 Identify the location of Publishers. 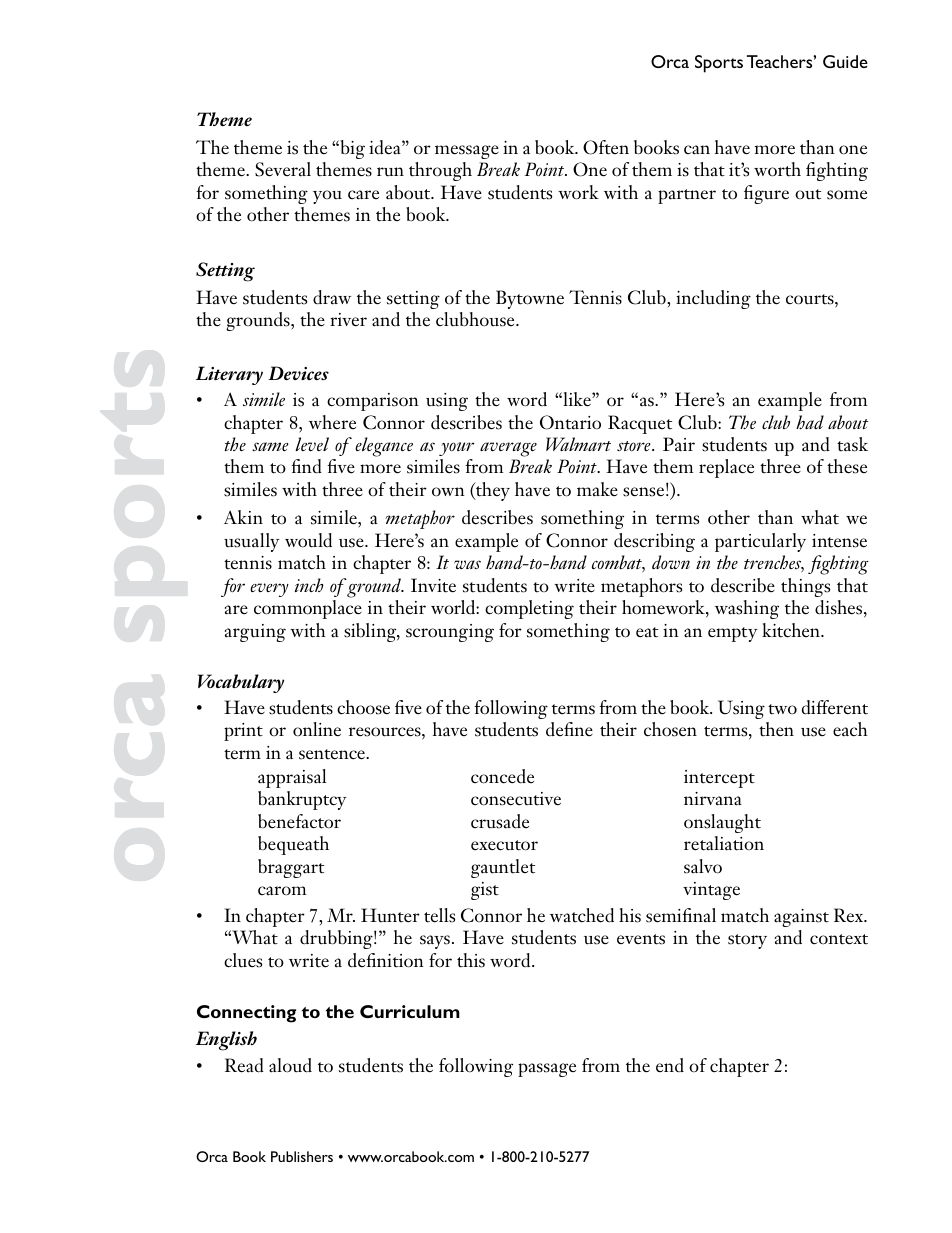
(302, 1156).
